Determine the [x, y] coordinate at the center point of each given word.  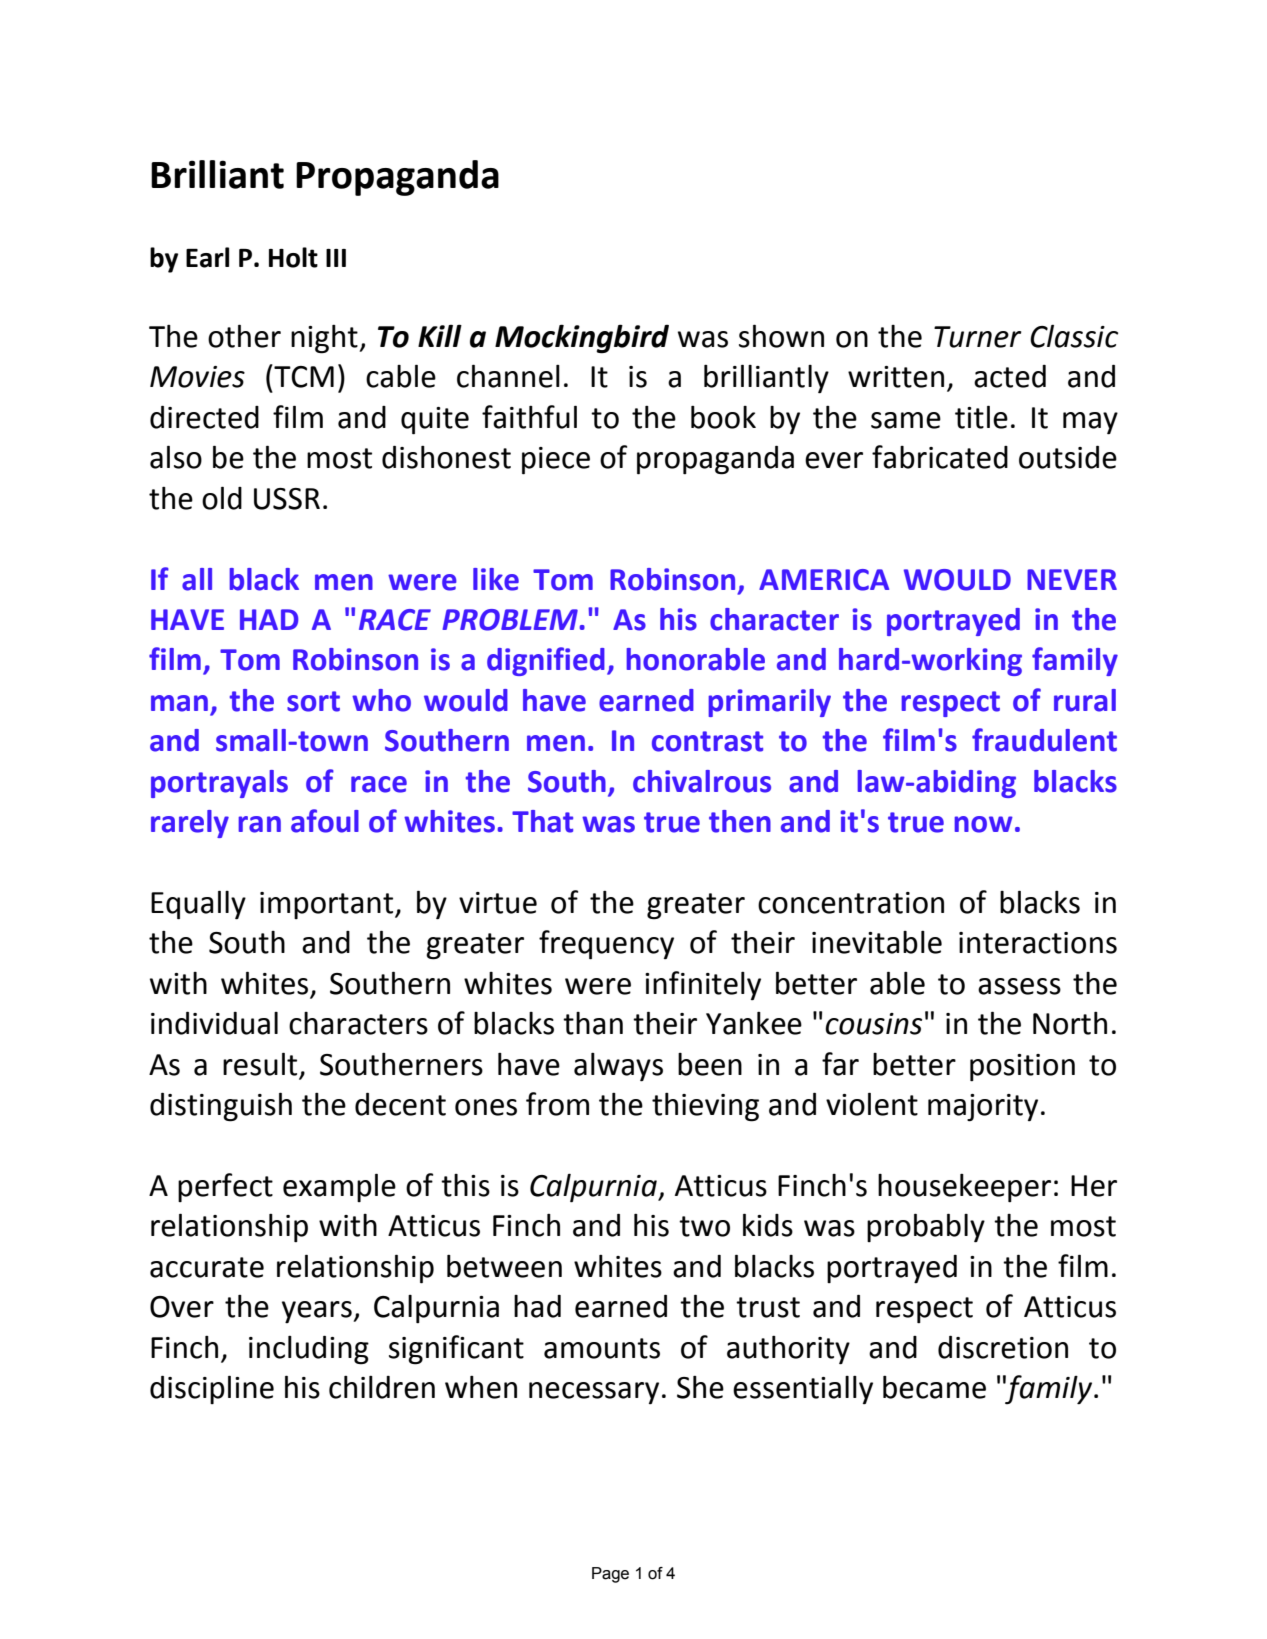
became [934, 1387]
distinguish [221, 1107]
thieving [705, 1107]
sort [313, 701]
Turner [978, 337]
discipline [212, 1389]
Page [610, 1575]
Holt [293, 257]
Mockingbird [582, 339]
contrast [707, 741]
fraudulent [1044, 740]
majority [983, 1108]
